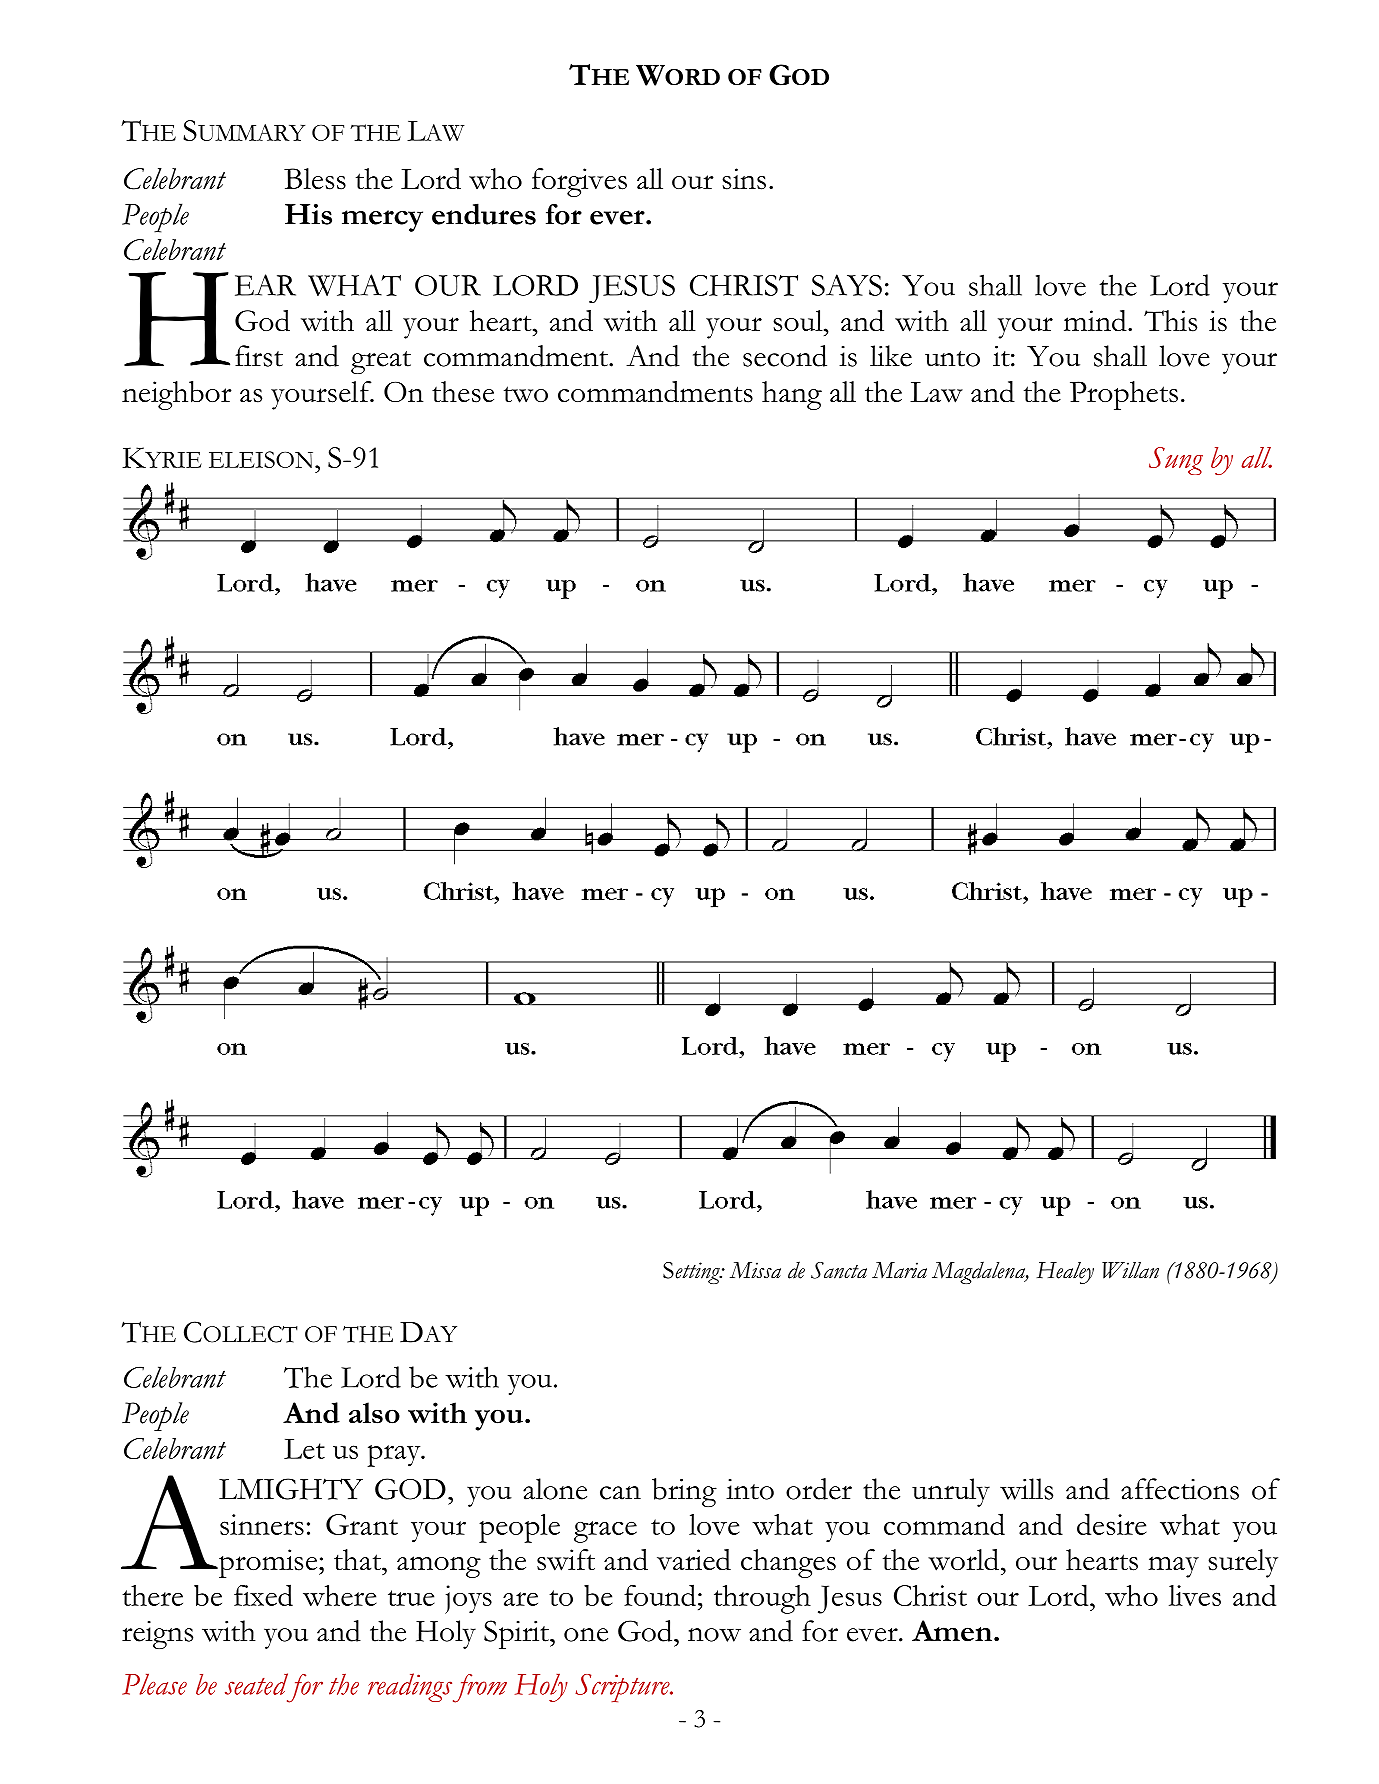  Describe the element at coordinates (1176, 461) in the image. I see `Sung` at that location.
